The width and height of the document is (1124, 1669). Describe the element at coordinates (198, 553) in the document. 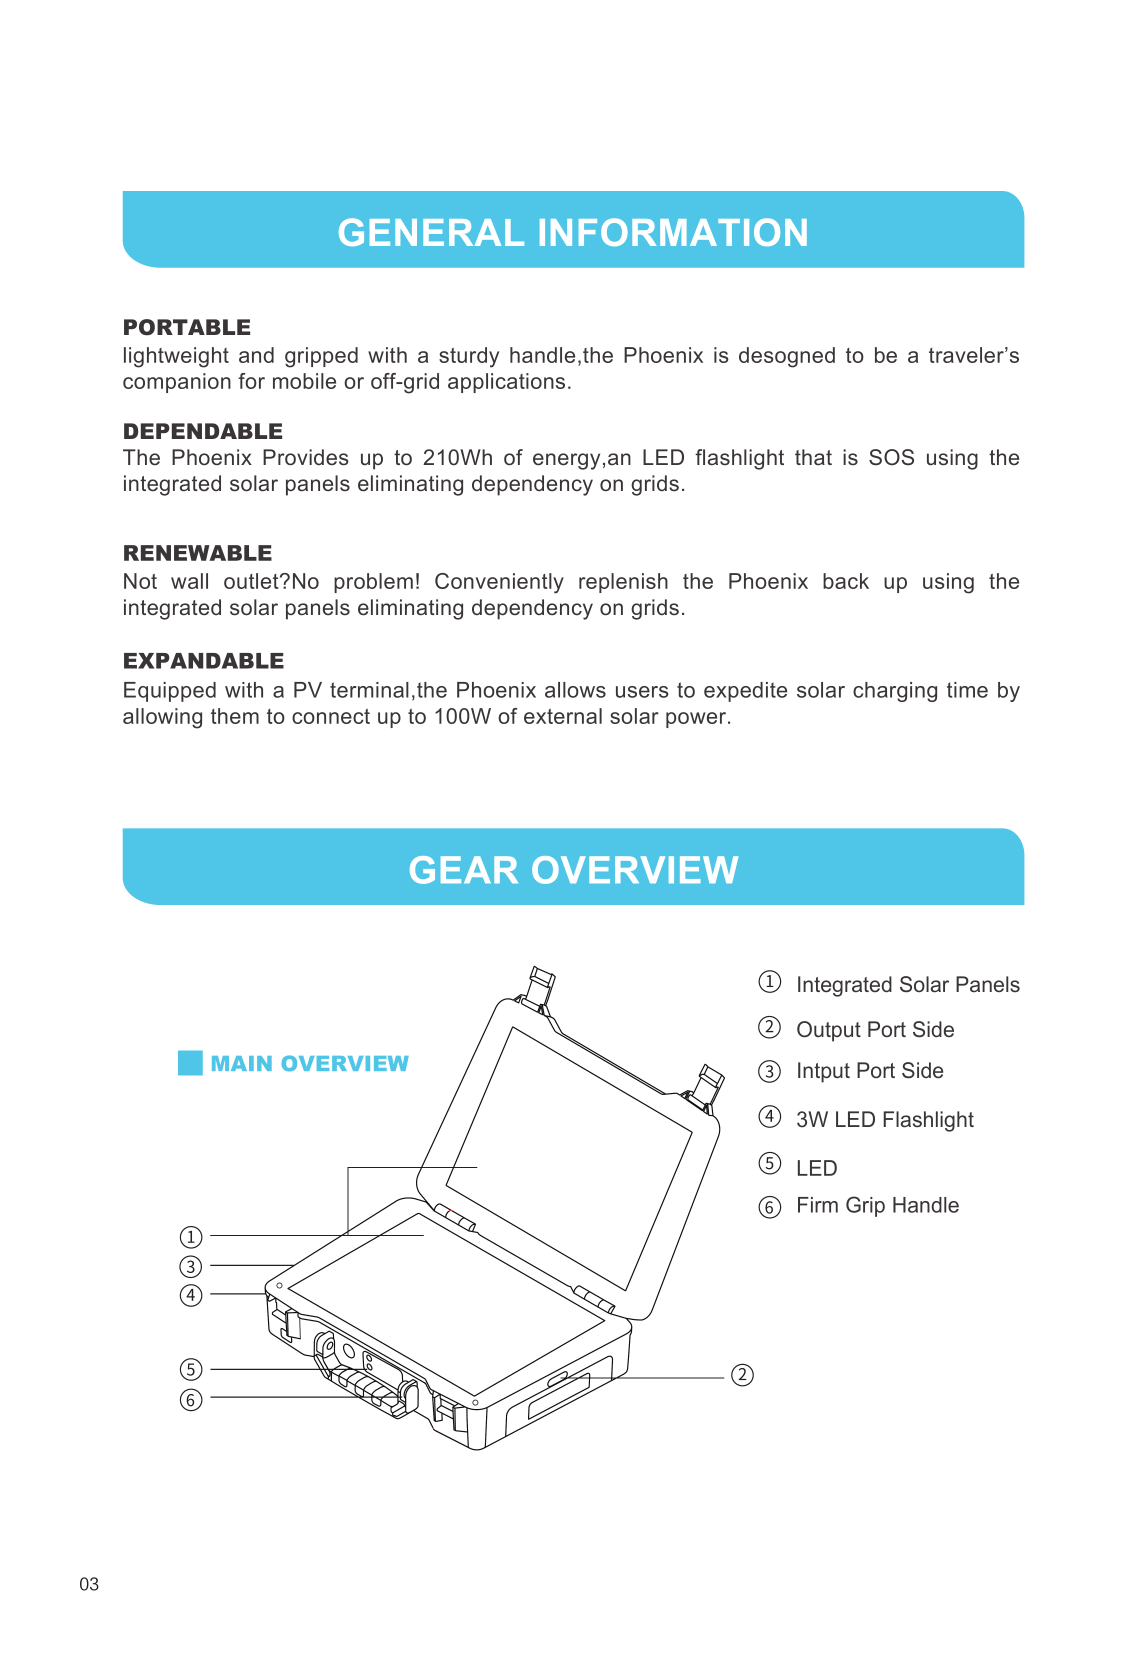

I see `RENEWABLE` at that location.
